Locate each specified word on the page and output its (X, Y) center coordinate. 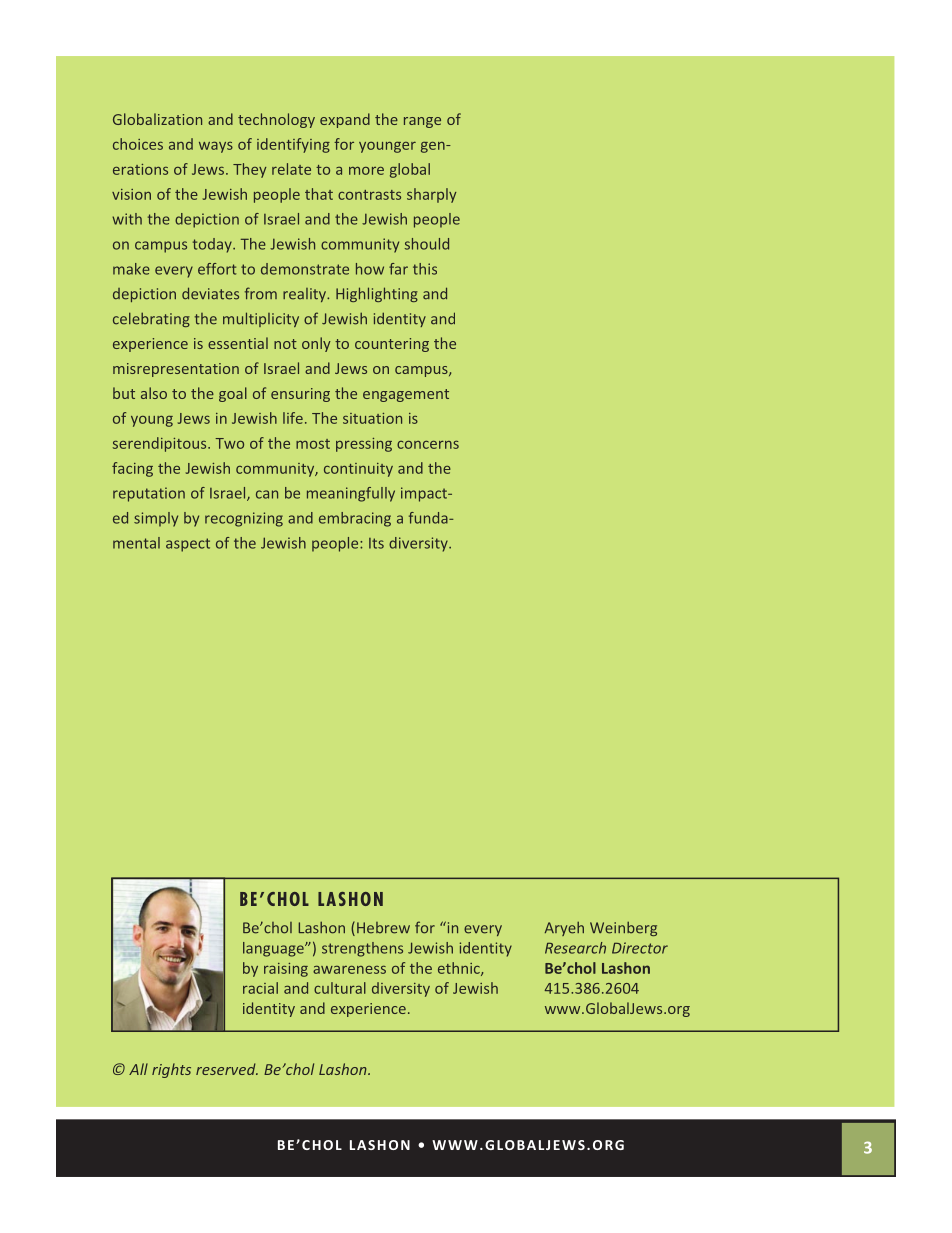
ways (216, 147)
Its (376, 543)
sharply (431, 195)
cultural (340, 988)
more (366, 171)
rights (171, 1070)
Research (575, 948)
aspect (188, 545)
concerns (428, 444)
